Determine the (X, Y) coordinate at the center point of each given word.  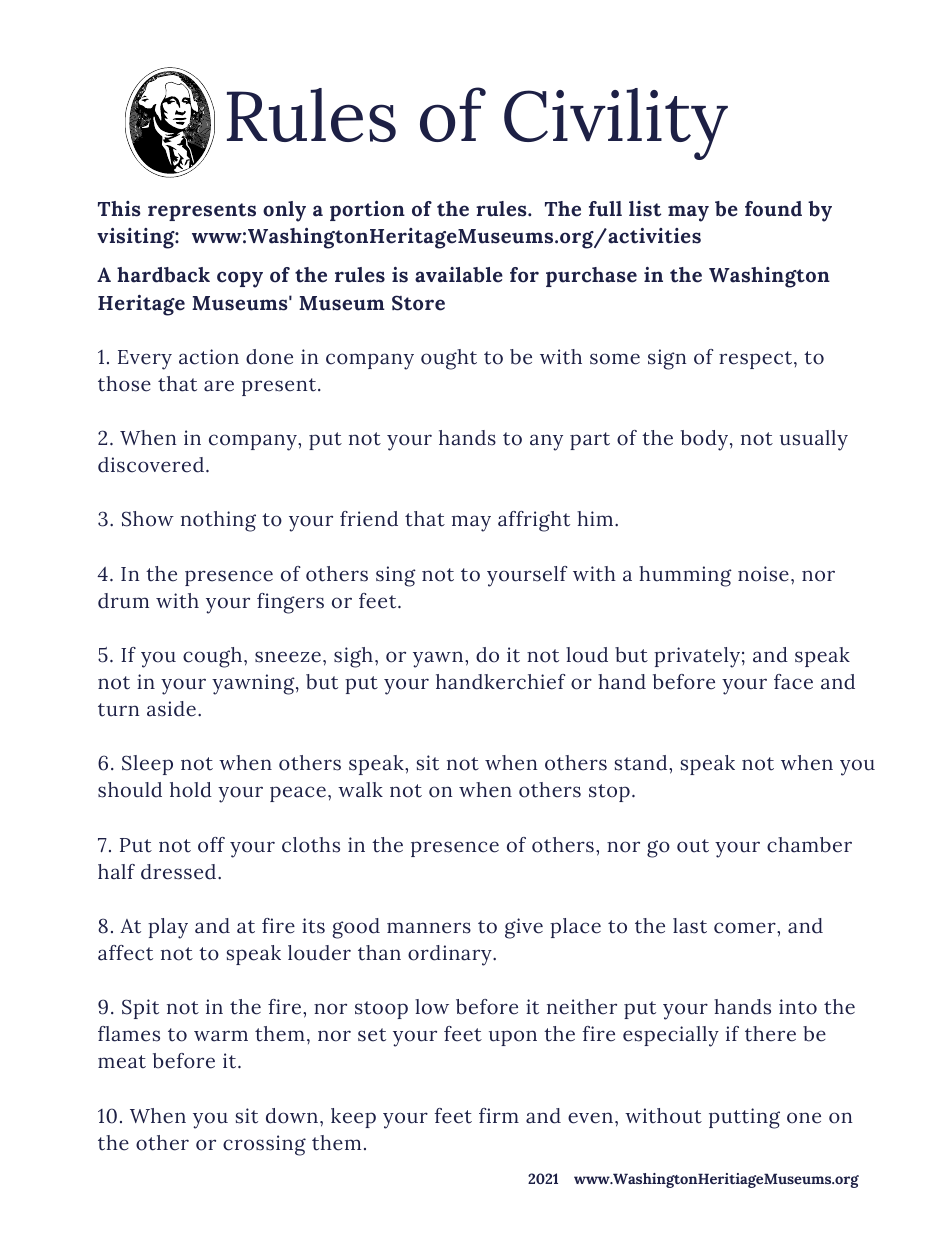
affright (534, 521)
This (119, 209)
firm (499, 1115)
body (704, 440)
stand (642, 763)
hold (191, 790)
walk (360, 790)
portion (367, 211)
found (773, 209)
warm (221, 1036)
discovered (151, 465)
